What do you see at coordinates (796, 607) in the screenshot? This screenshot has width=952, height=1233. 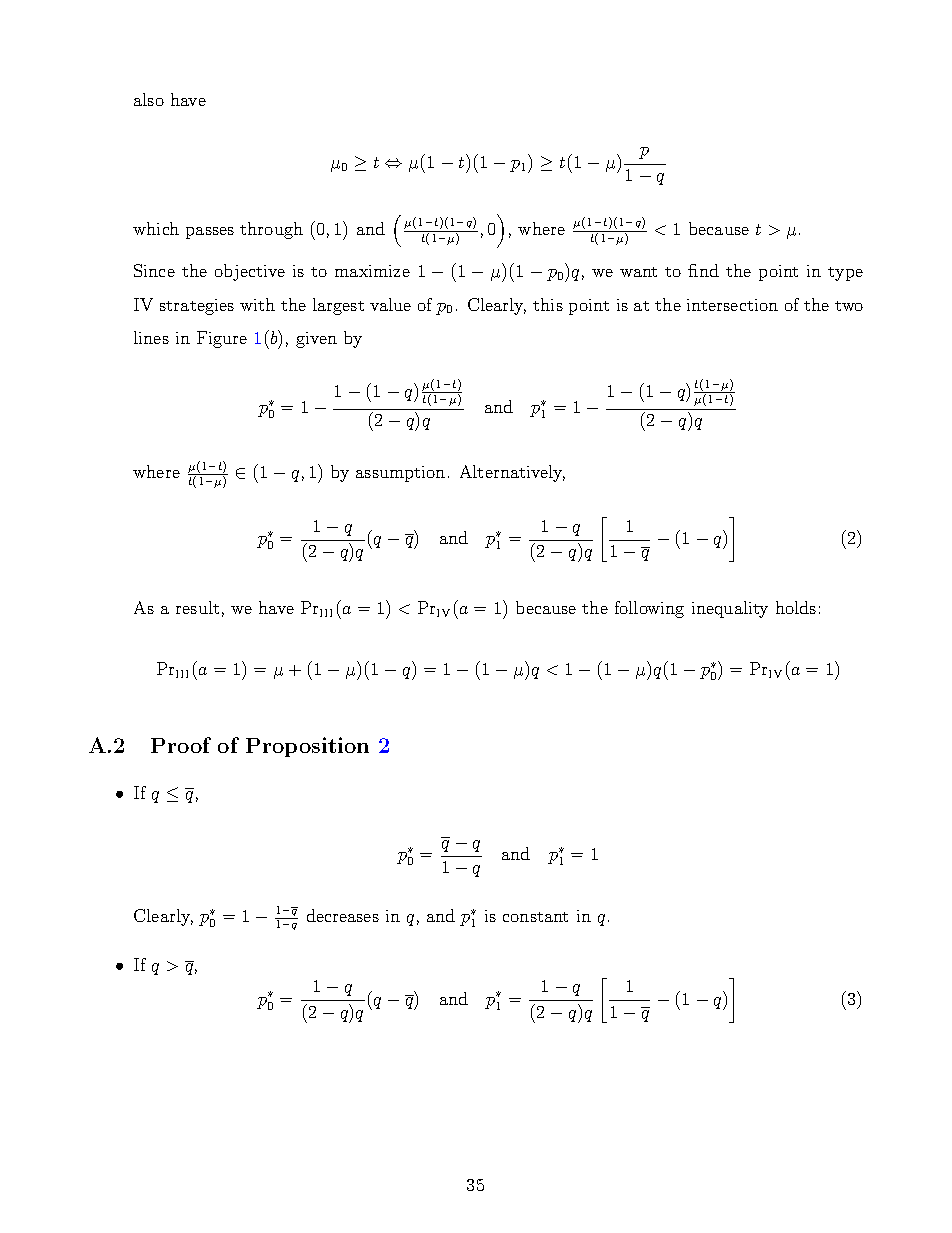 I see `holds` at bounding box center [796, 607].
